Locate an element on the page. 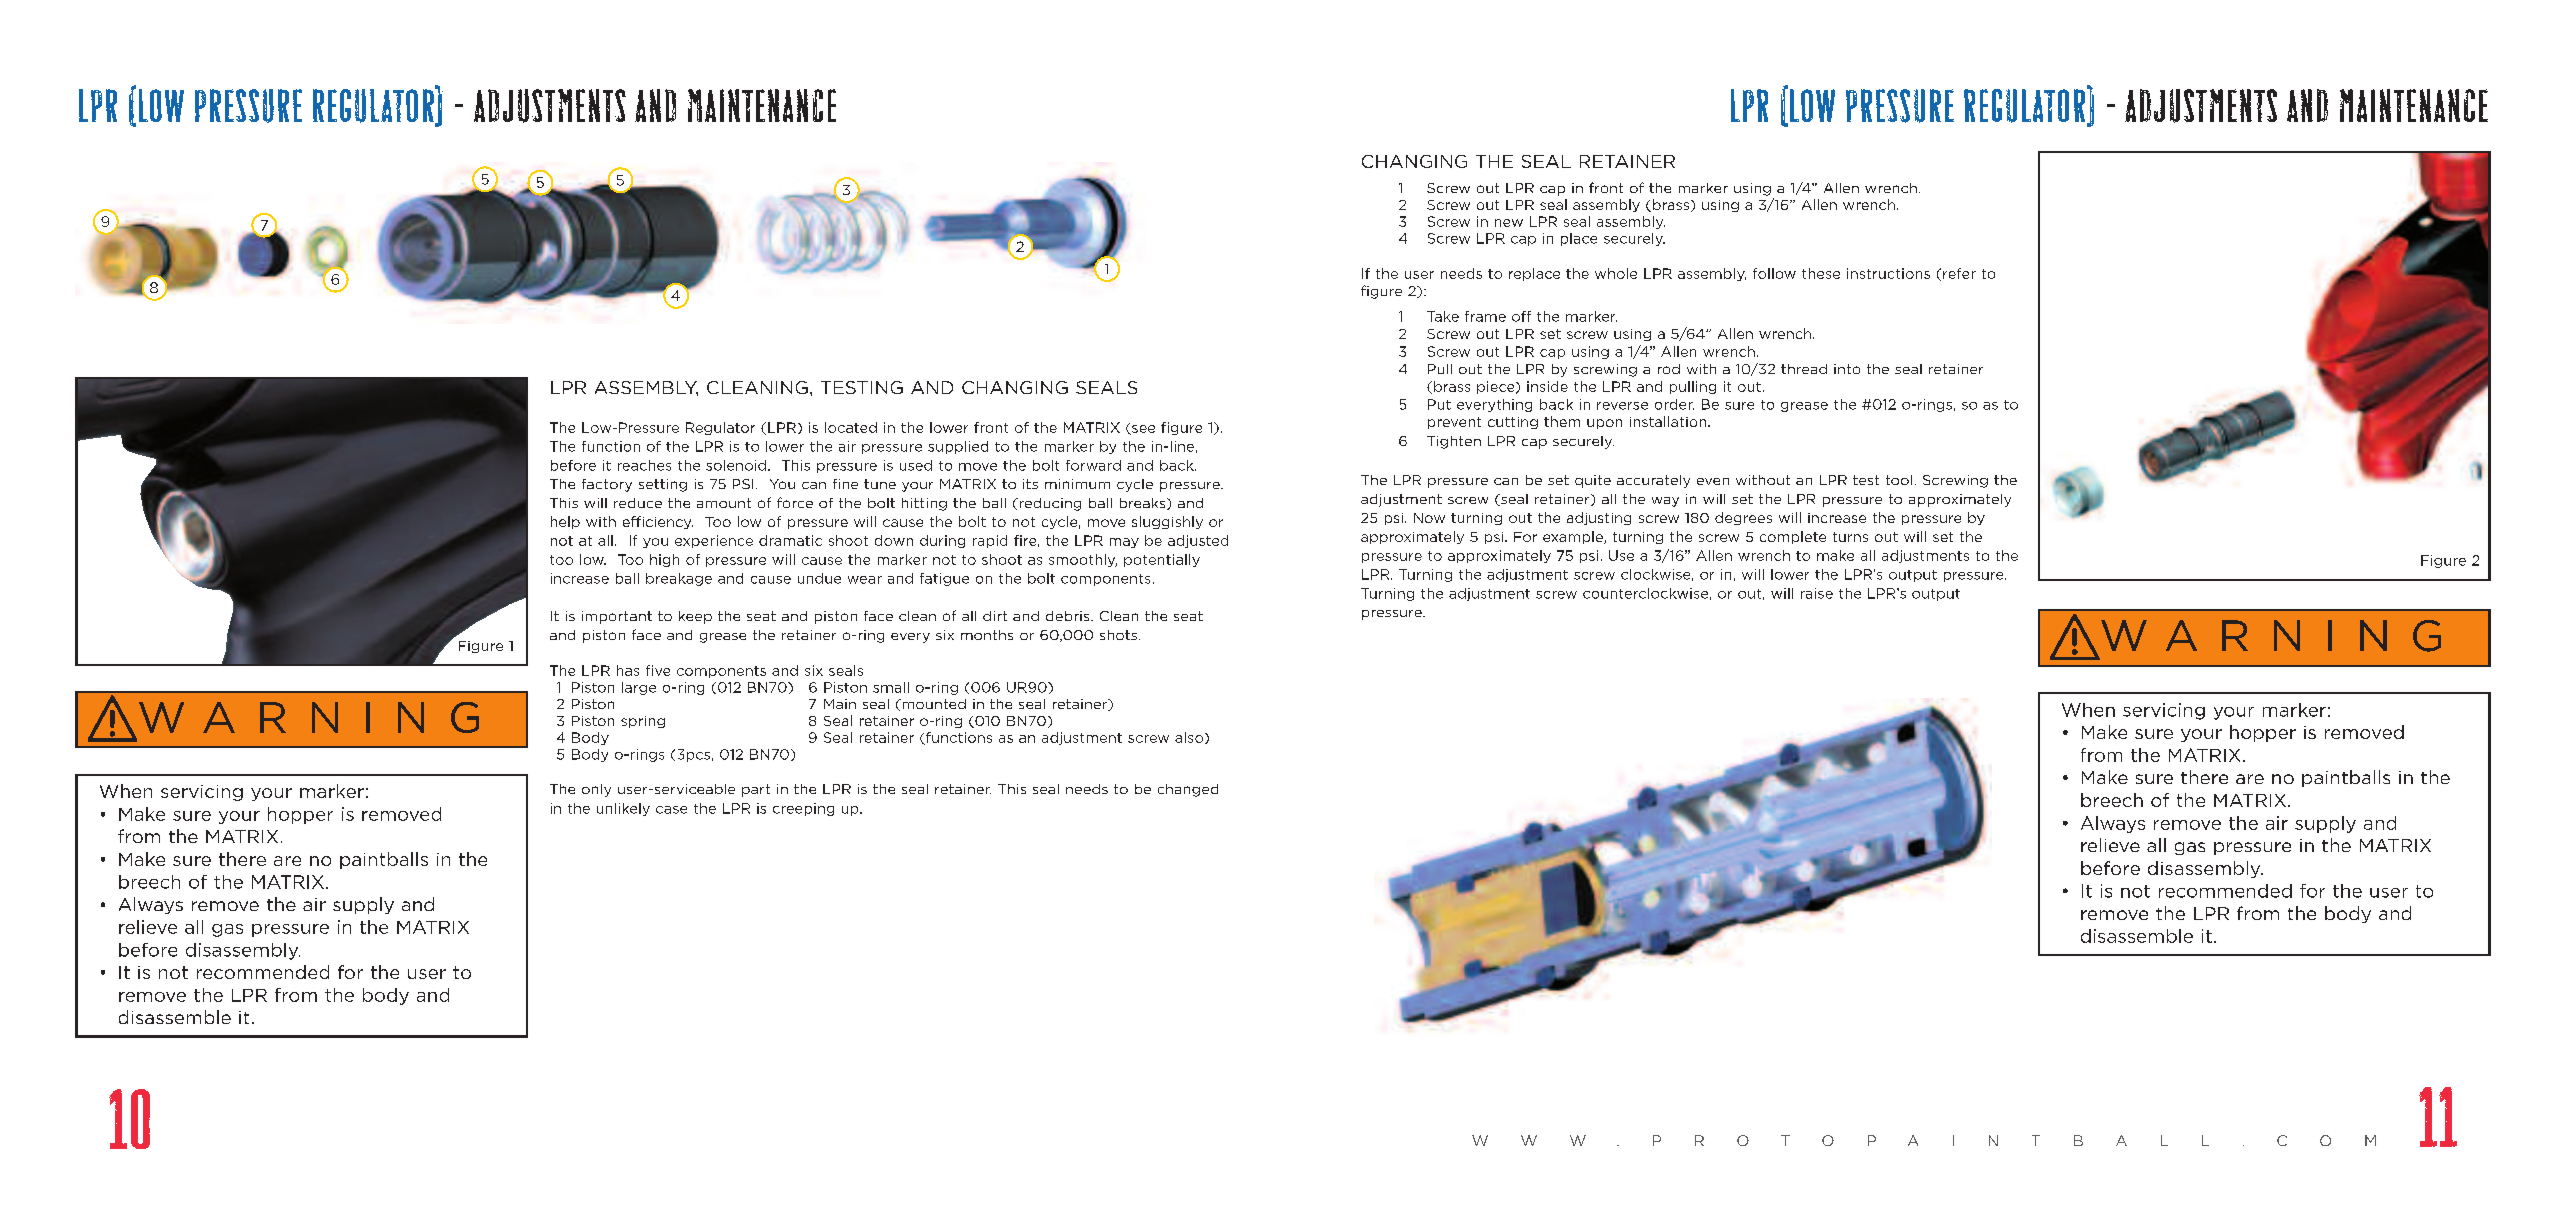 The image size is (2566, 1207). amount is located at coordinates (724, 503).
